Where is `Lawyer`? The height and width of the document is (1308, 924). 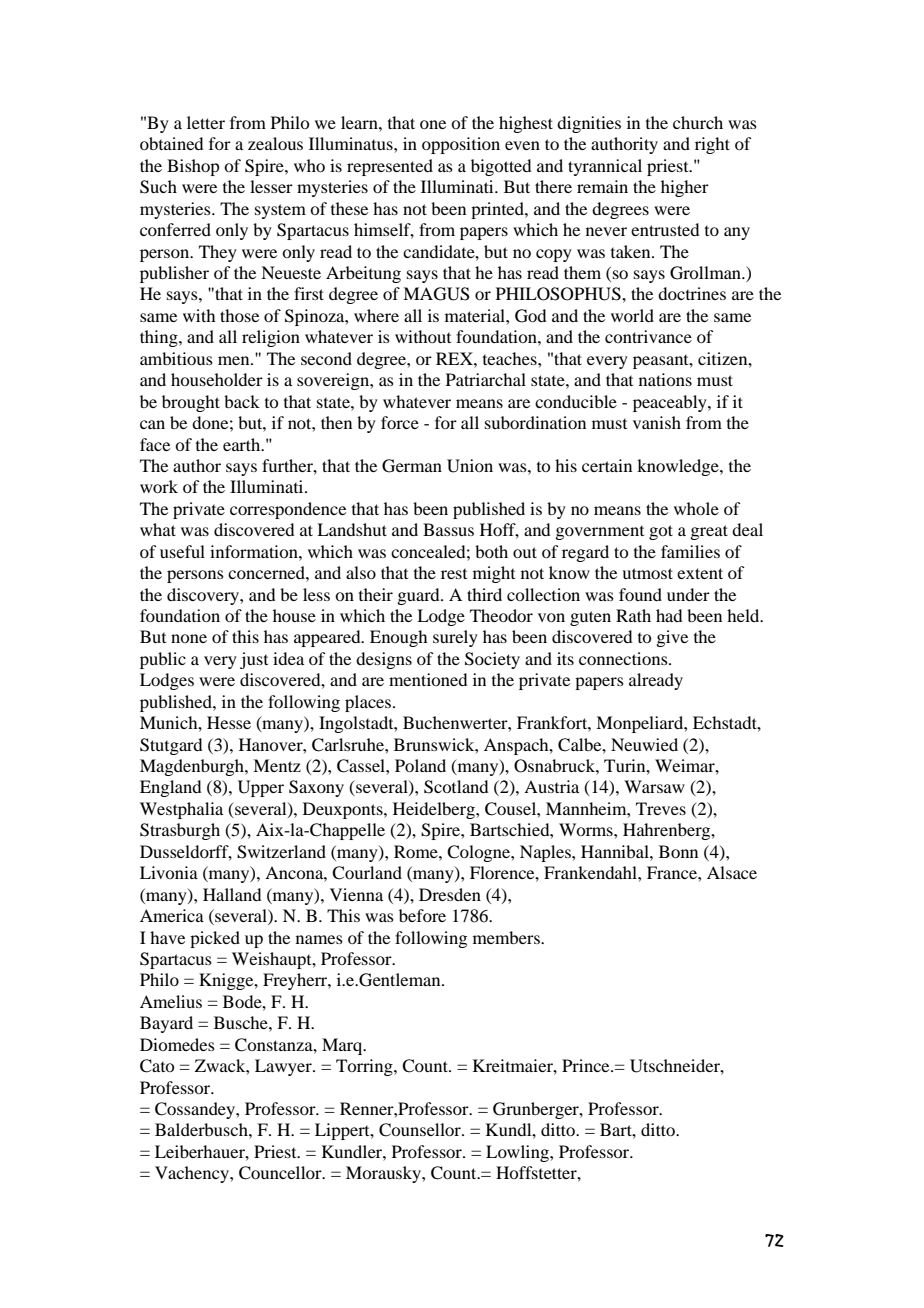 Lawyer is located at coordinates (284, 1067).
